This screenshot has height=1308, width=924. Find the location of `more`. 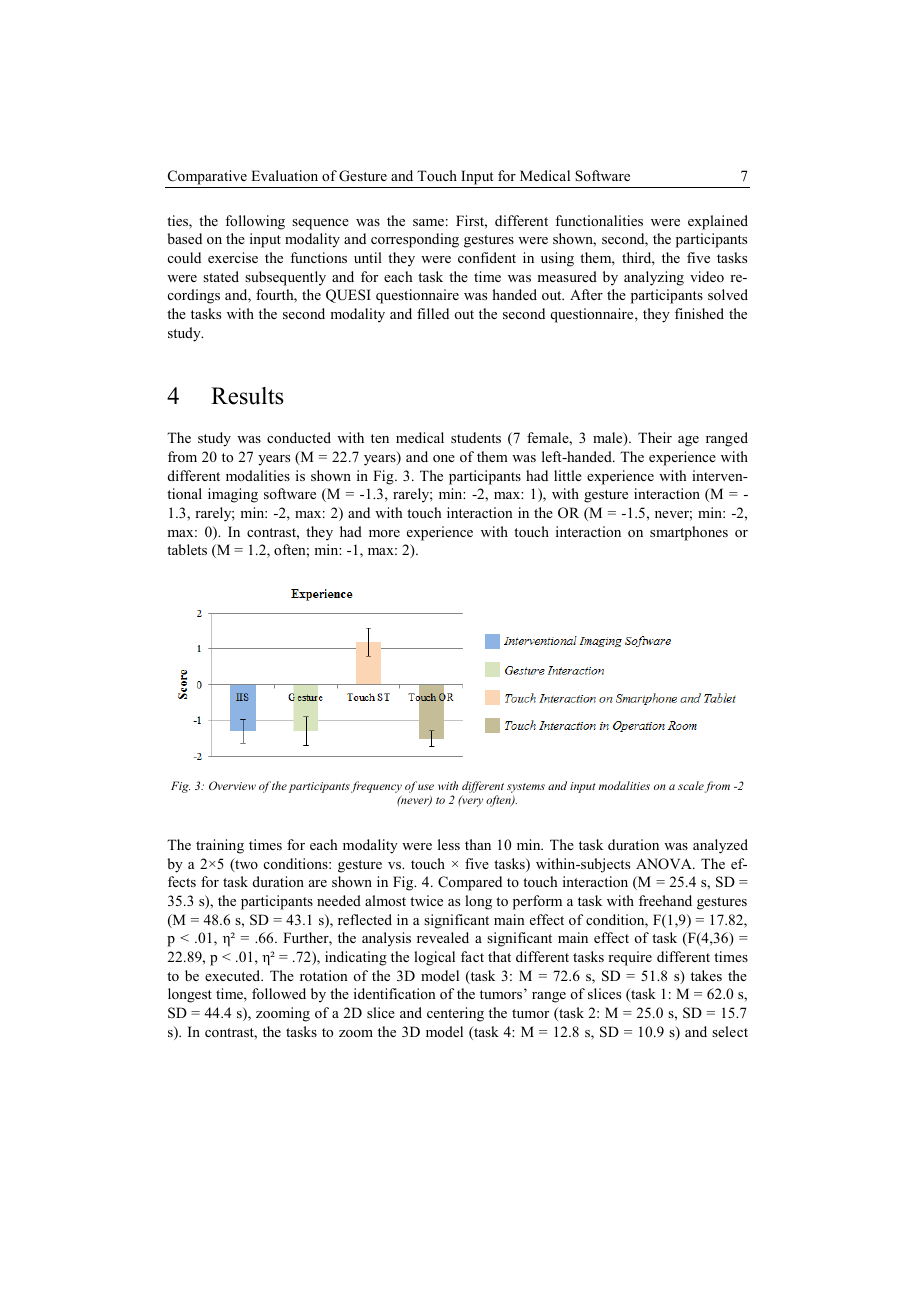

more is located at coordinates (384, 533).
